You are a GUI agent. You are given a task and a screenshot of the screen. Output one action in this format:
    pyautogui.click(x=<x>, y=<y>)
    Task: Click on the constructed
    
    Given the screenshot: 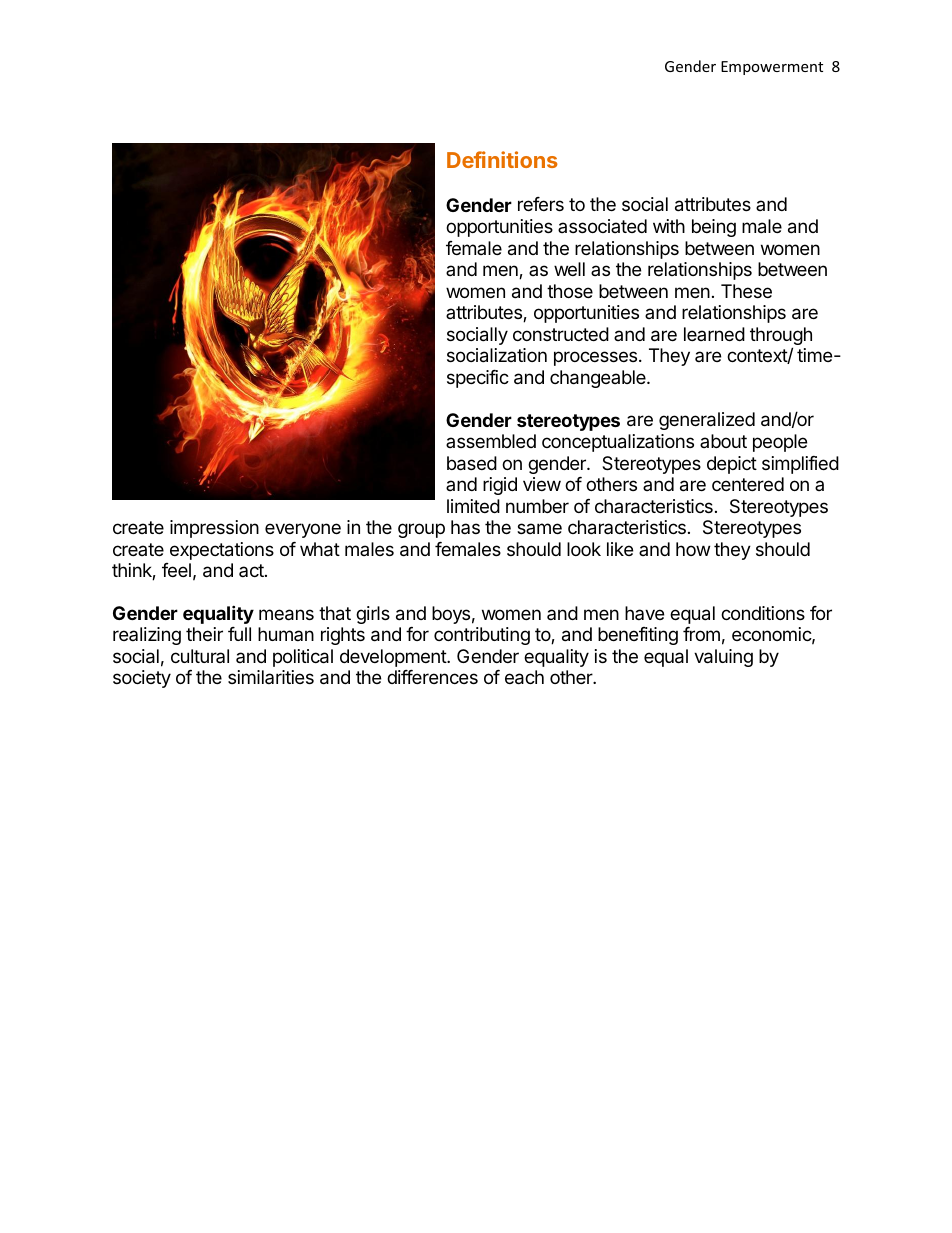 What is the action you would take?
    pyautogui.click(x=561, y=334)
